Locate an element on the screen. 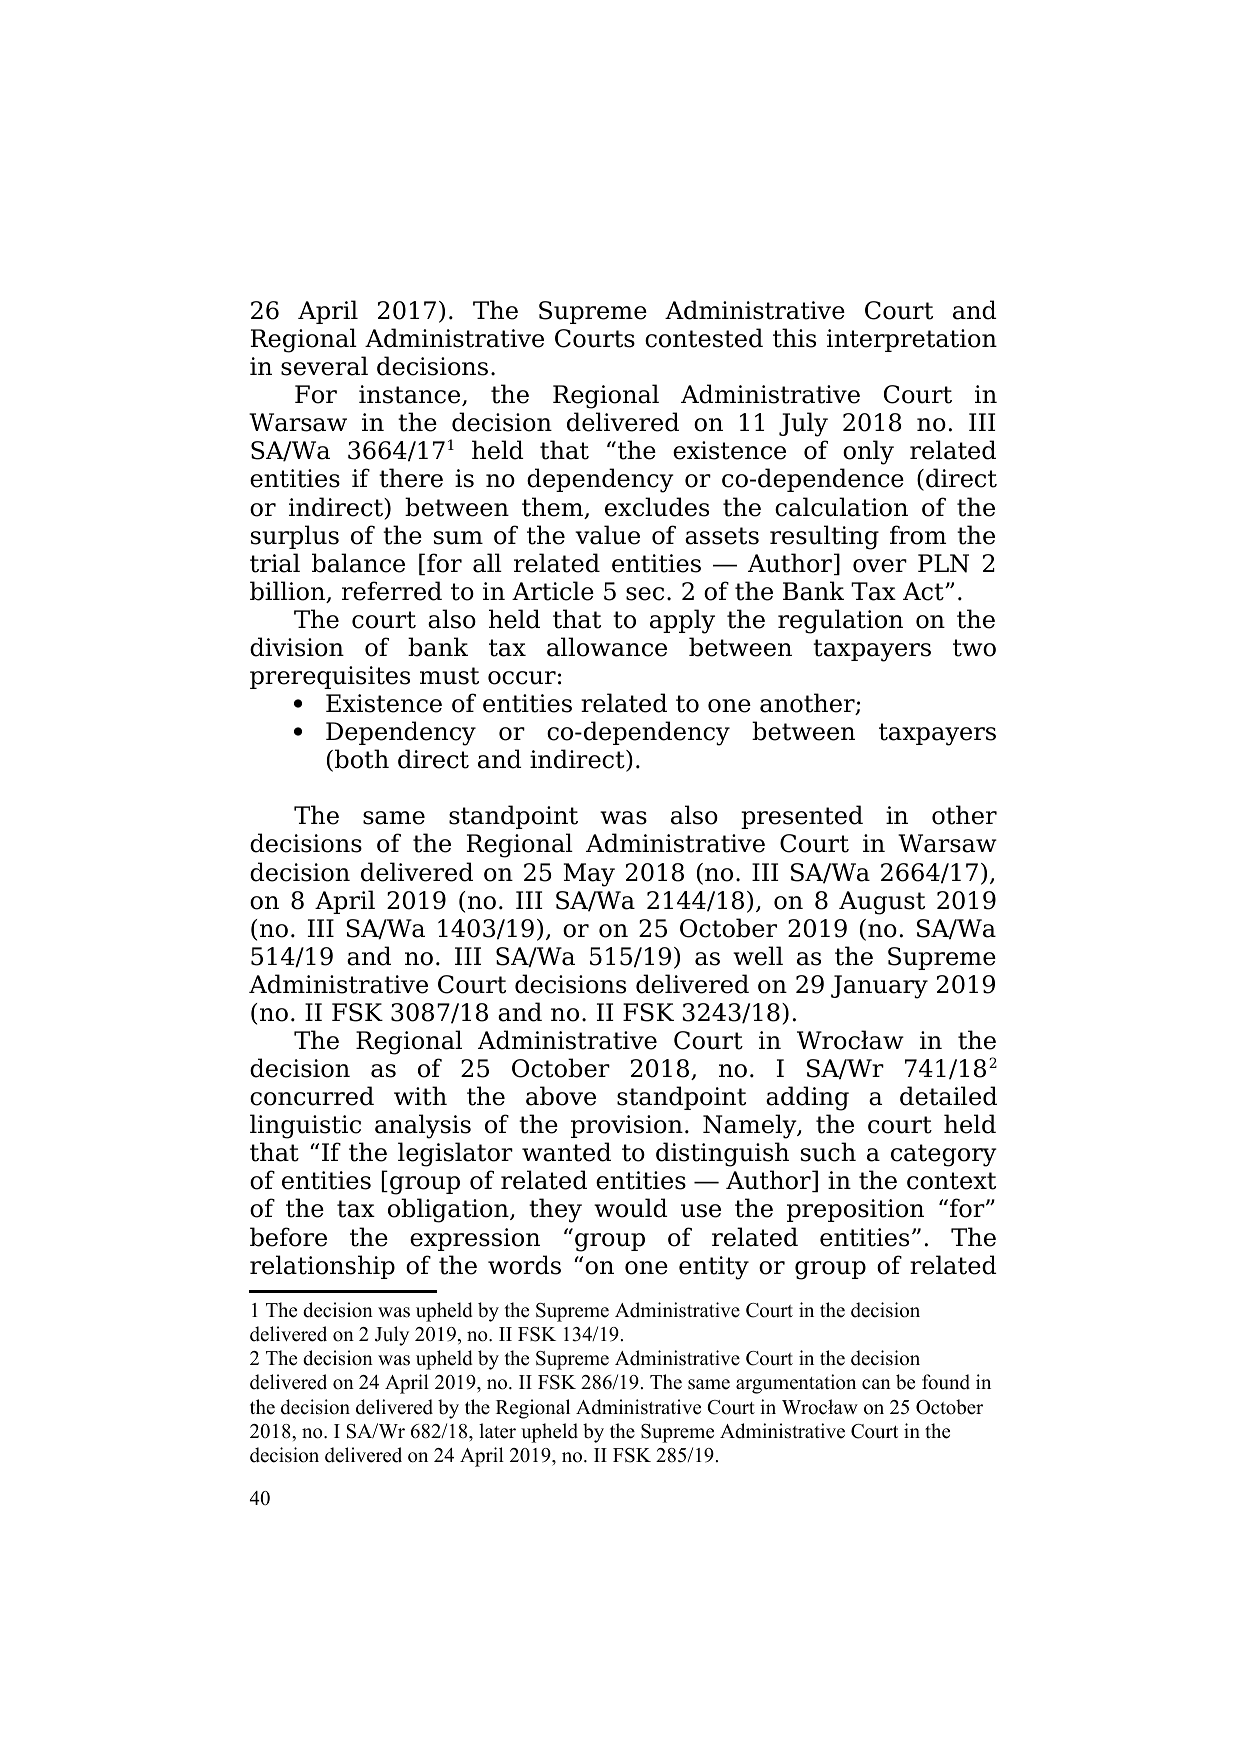  linguistic is located at coordinates (305, 1126).
